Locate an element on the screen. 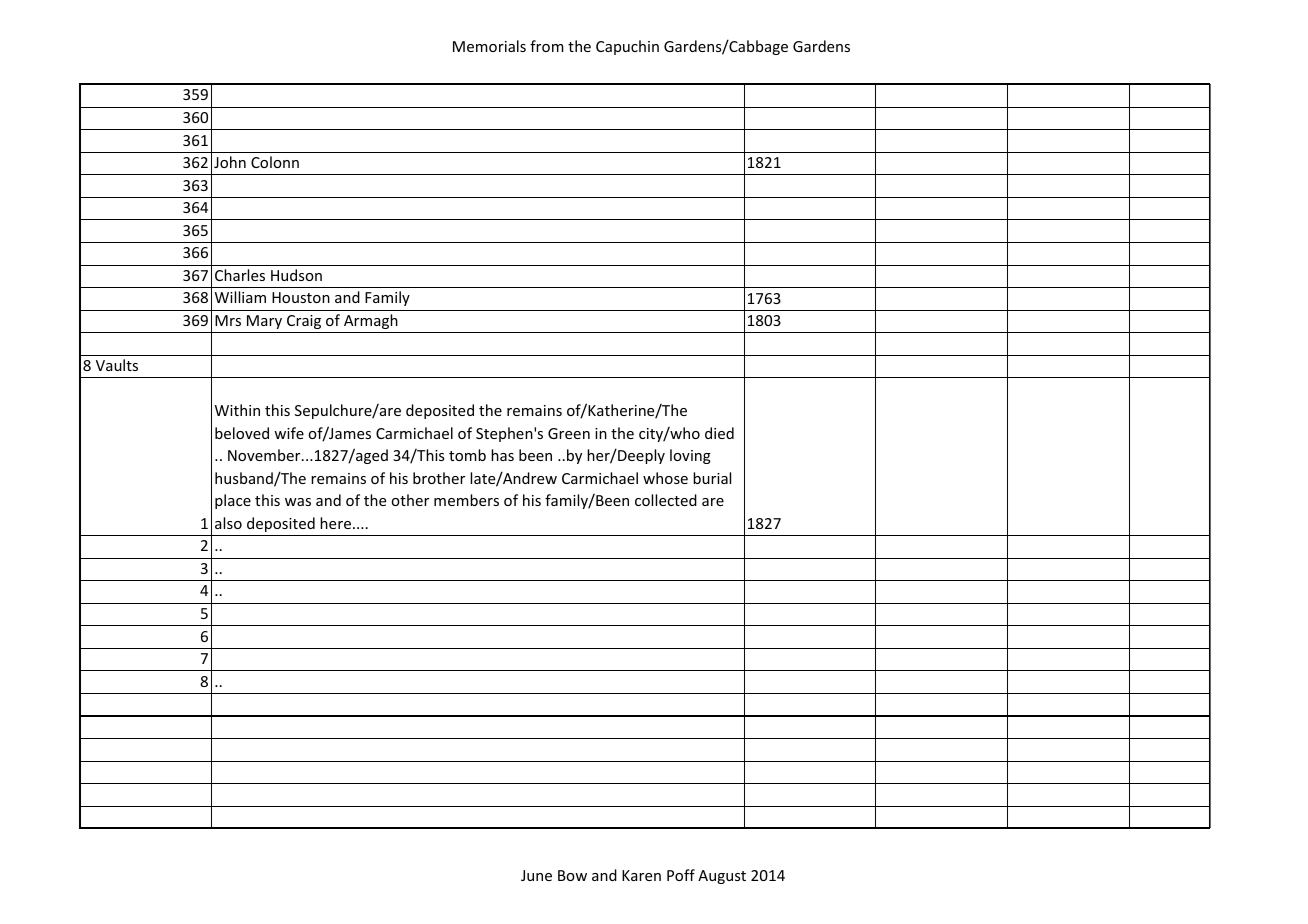  June is located at coordinates (536, 875).
